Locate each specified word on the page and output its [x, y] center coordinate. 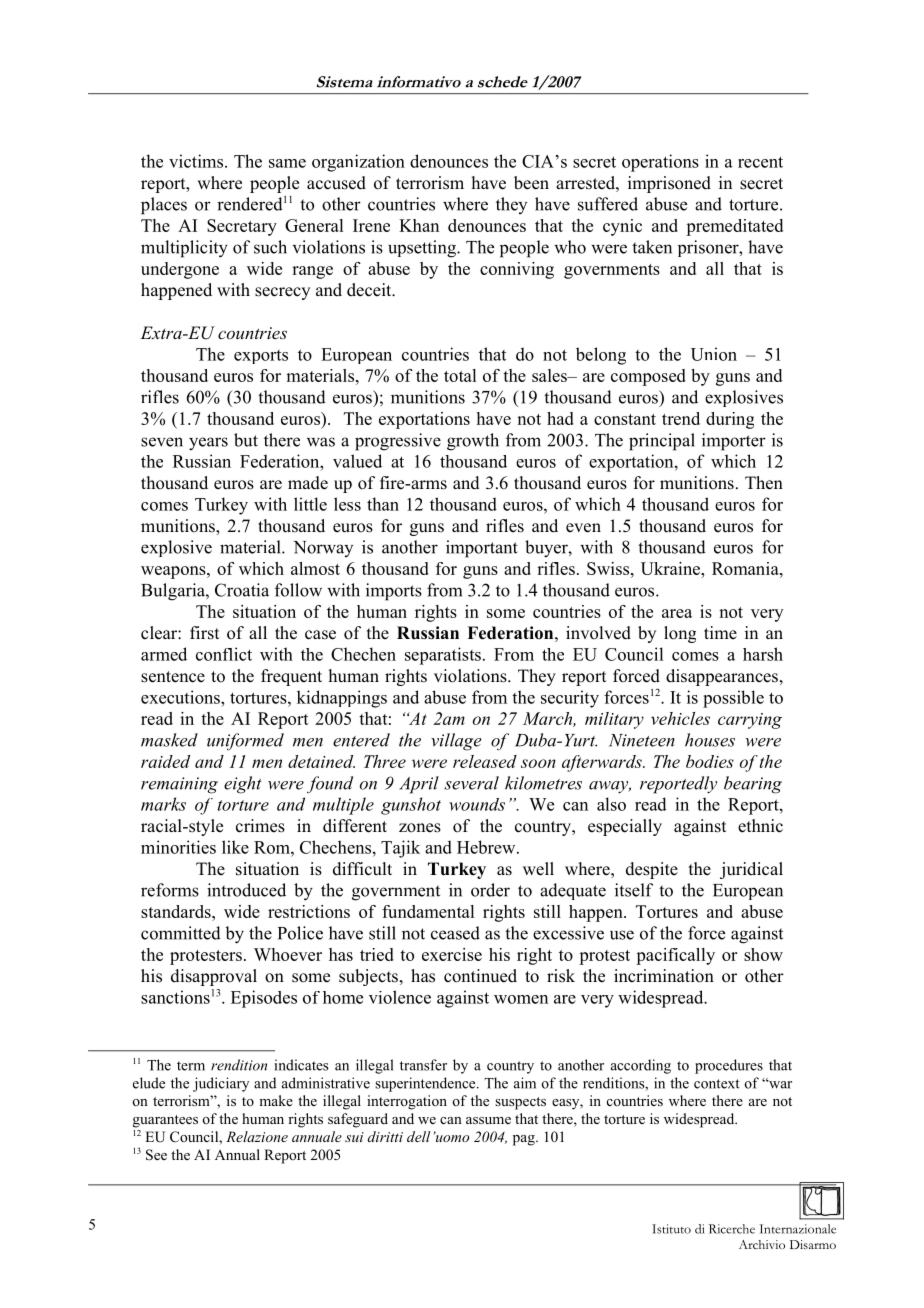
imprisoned [669, 184]
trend [681, 418]
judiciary [221, 1084]
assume [488, 1120]
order [490, 890]
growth [473, 442]
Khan [419, 225]
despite [652, 870]
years [208, 444]
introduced [246, 890]
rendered [250, 204]
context [717, 1084]
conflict [224, 654]
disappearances [722, 677]
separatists [443, 656]
